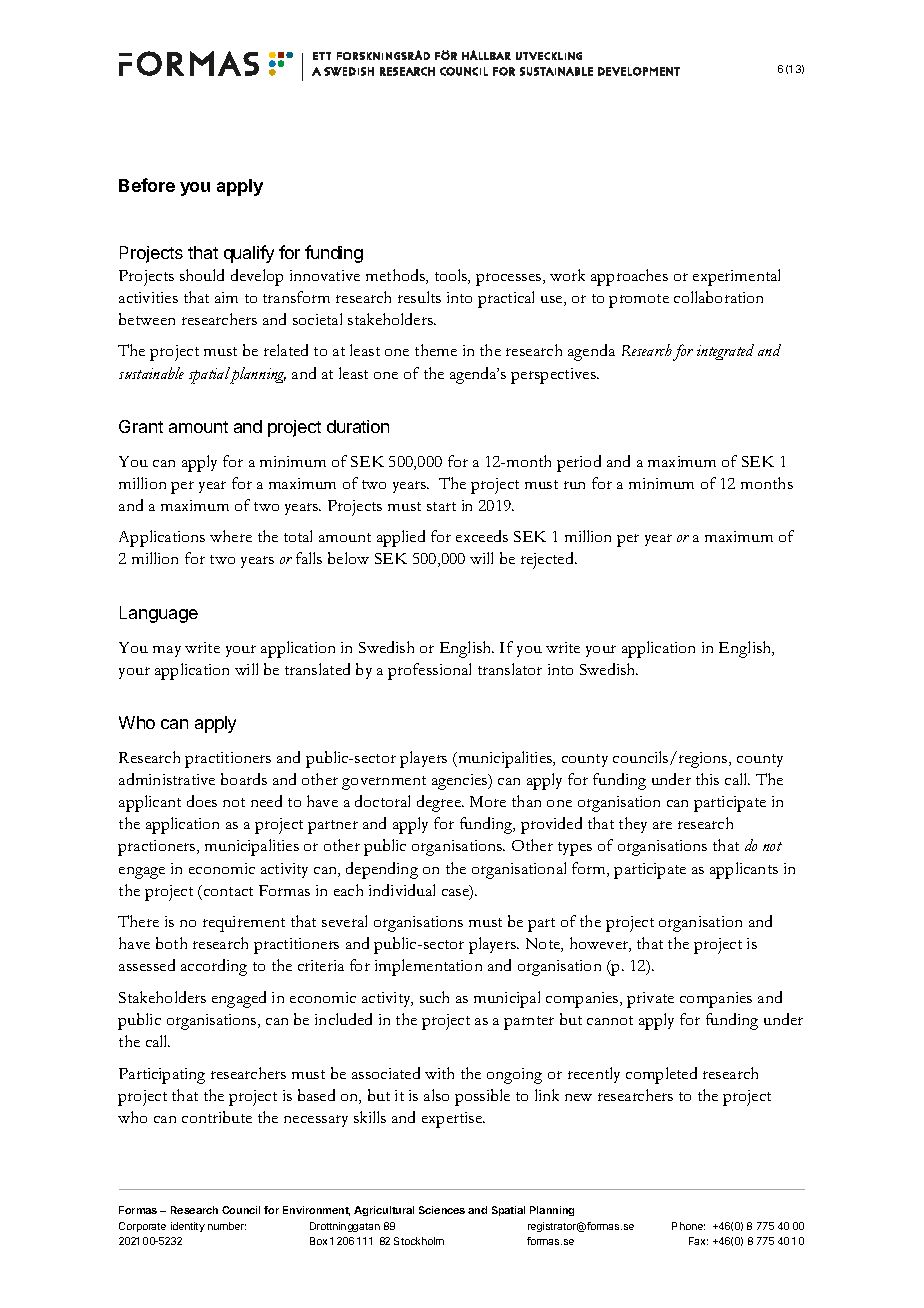 This image has height=1308, width=924. What do you see at coordinates (441, 506) in the image?
I see `start` at bounding box center [441, 506].
